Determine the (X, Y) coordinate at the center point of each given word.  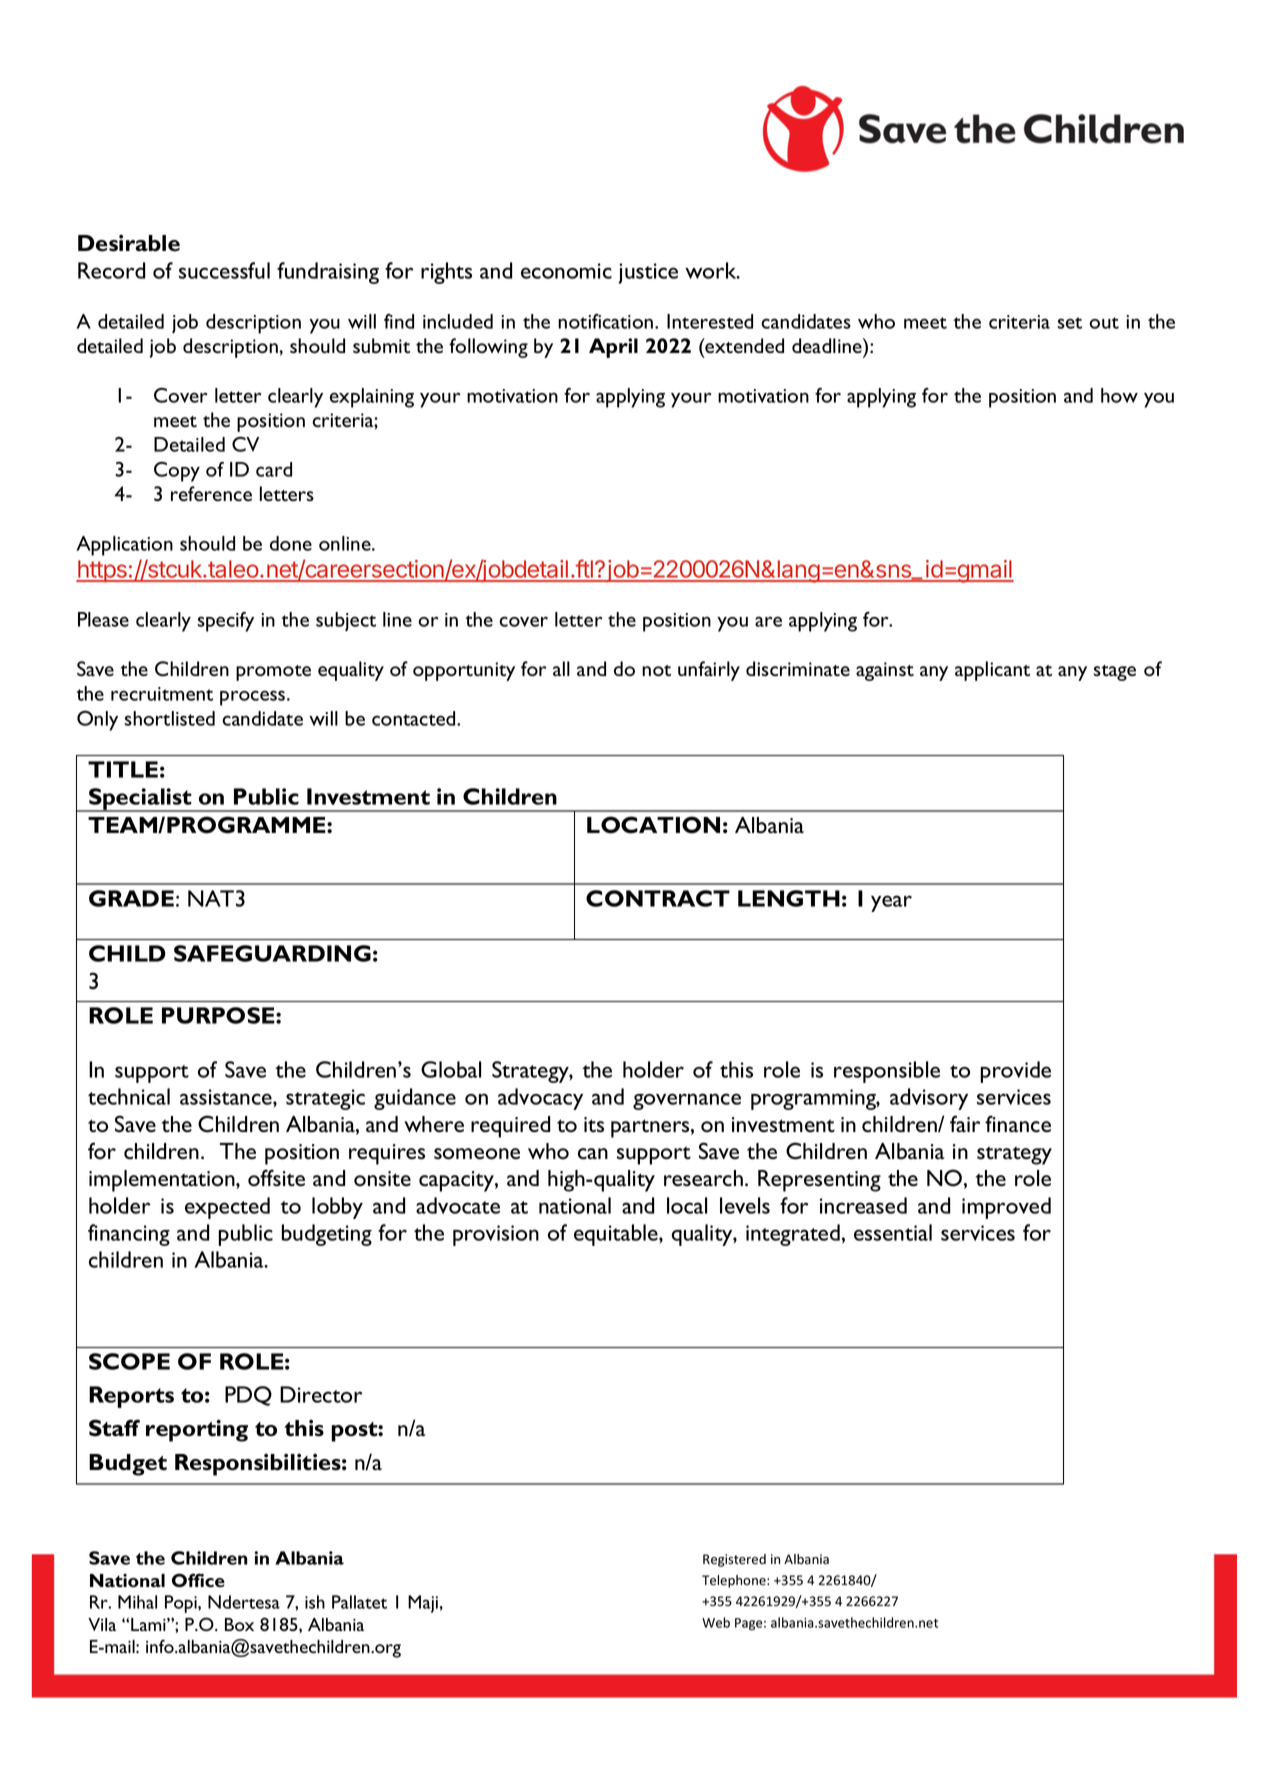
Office (198, 1580)
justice (648, 273)
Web (716, 1622)
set (1069, 323)
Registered (734, 1560)
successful (224, 270)
